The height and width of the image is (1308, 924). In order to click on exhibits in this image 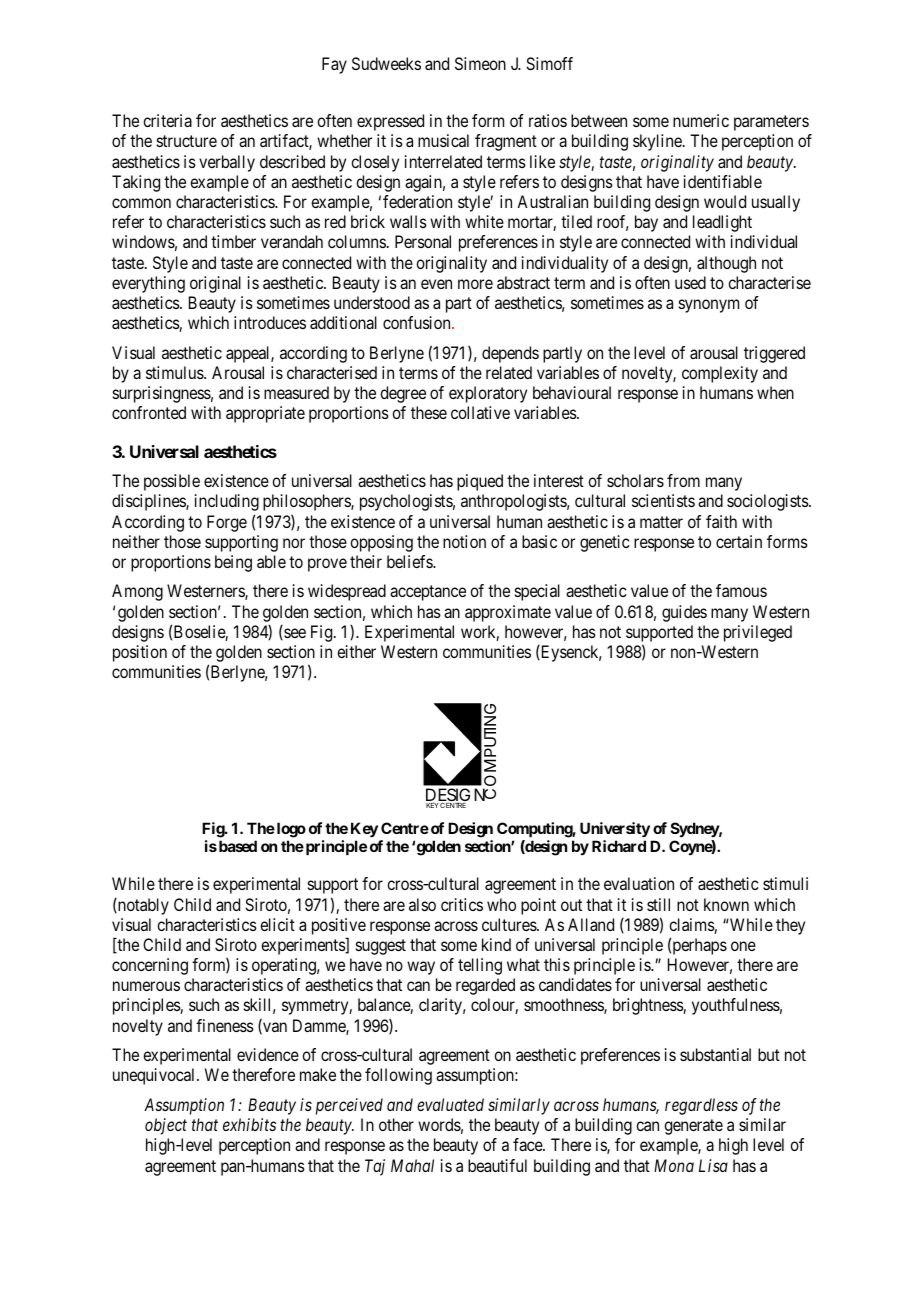, I will do `click(249, 1124)`.
